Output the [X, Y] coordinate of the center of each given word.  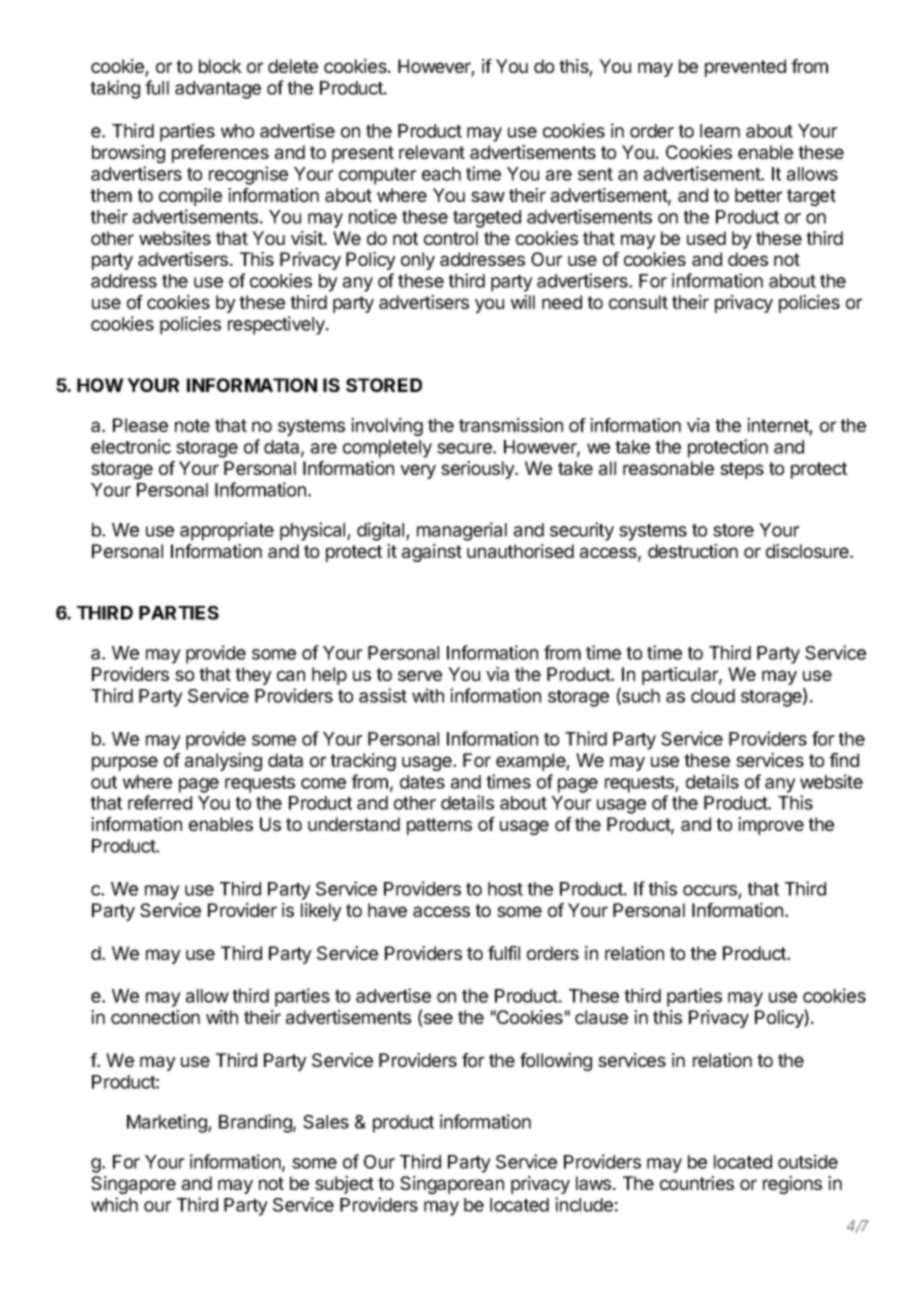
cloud [713, 696]
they [253, 676]
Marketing [168, 1123]
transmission [511, 425]
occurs [710, 890]
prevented [745, 68]
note [192, 425]
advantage [218, 90]
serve [420, 675]
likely [321, 912]
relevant [432, 152]
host [505, 889]
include [584, 1204]
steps [742, 470]
